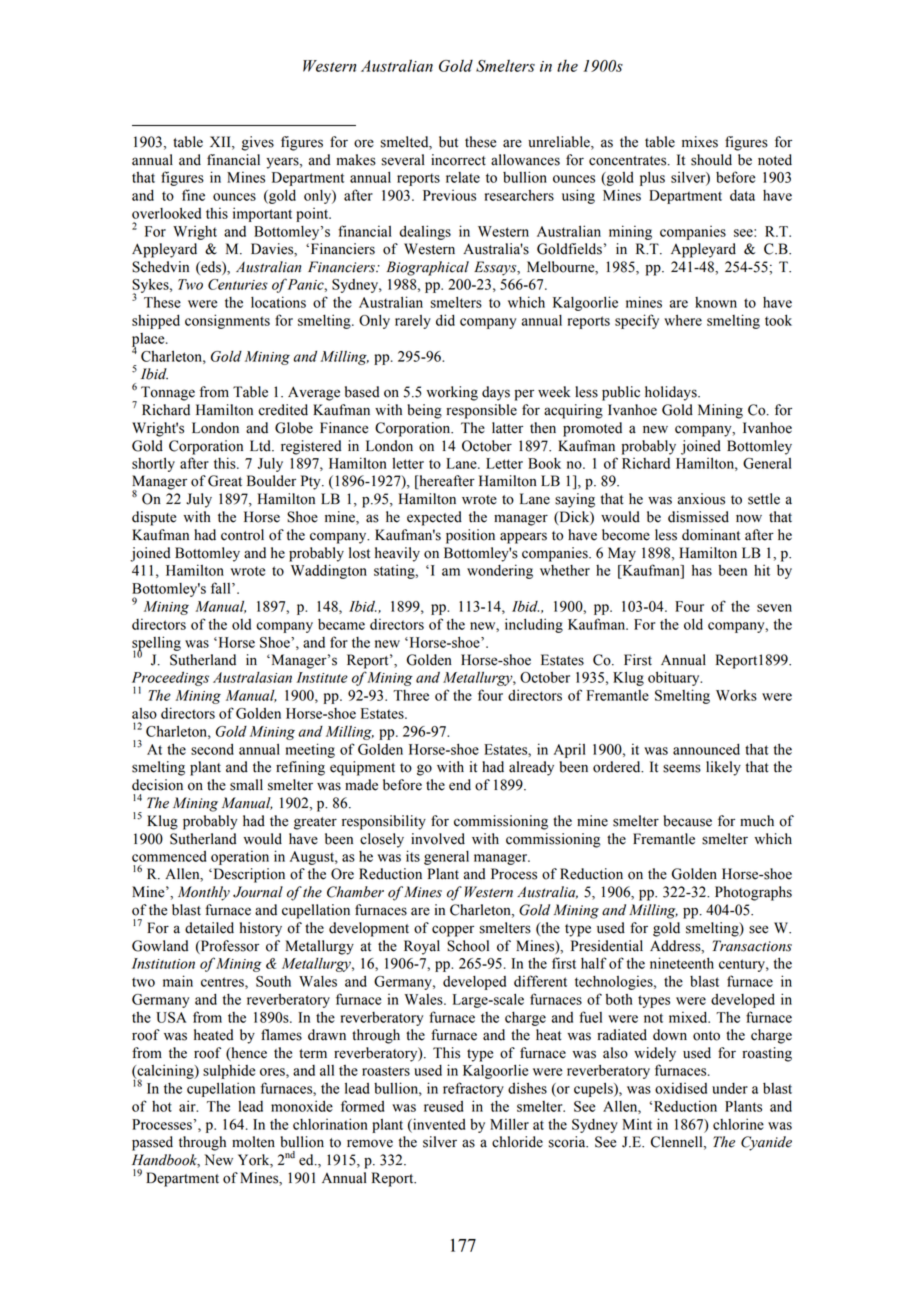 This screenshot has width=924, height=1308. Describe the element at coordinates (188, 1106) in the screenshot. I see `air` at that location.
